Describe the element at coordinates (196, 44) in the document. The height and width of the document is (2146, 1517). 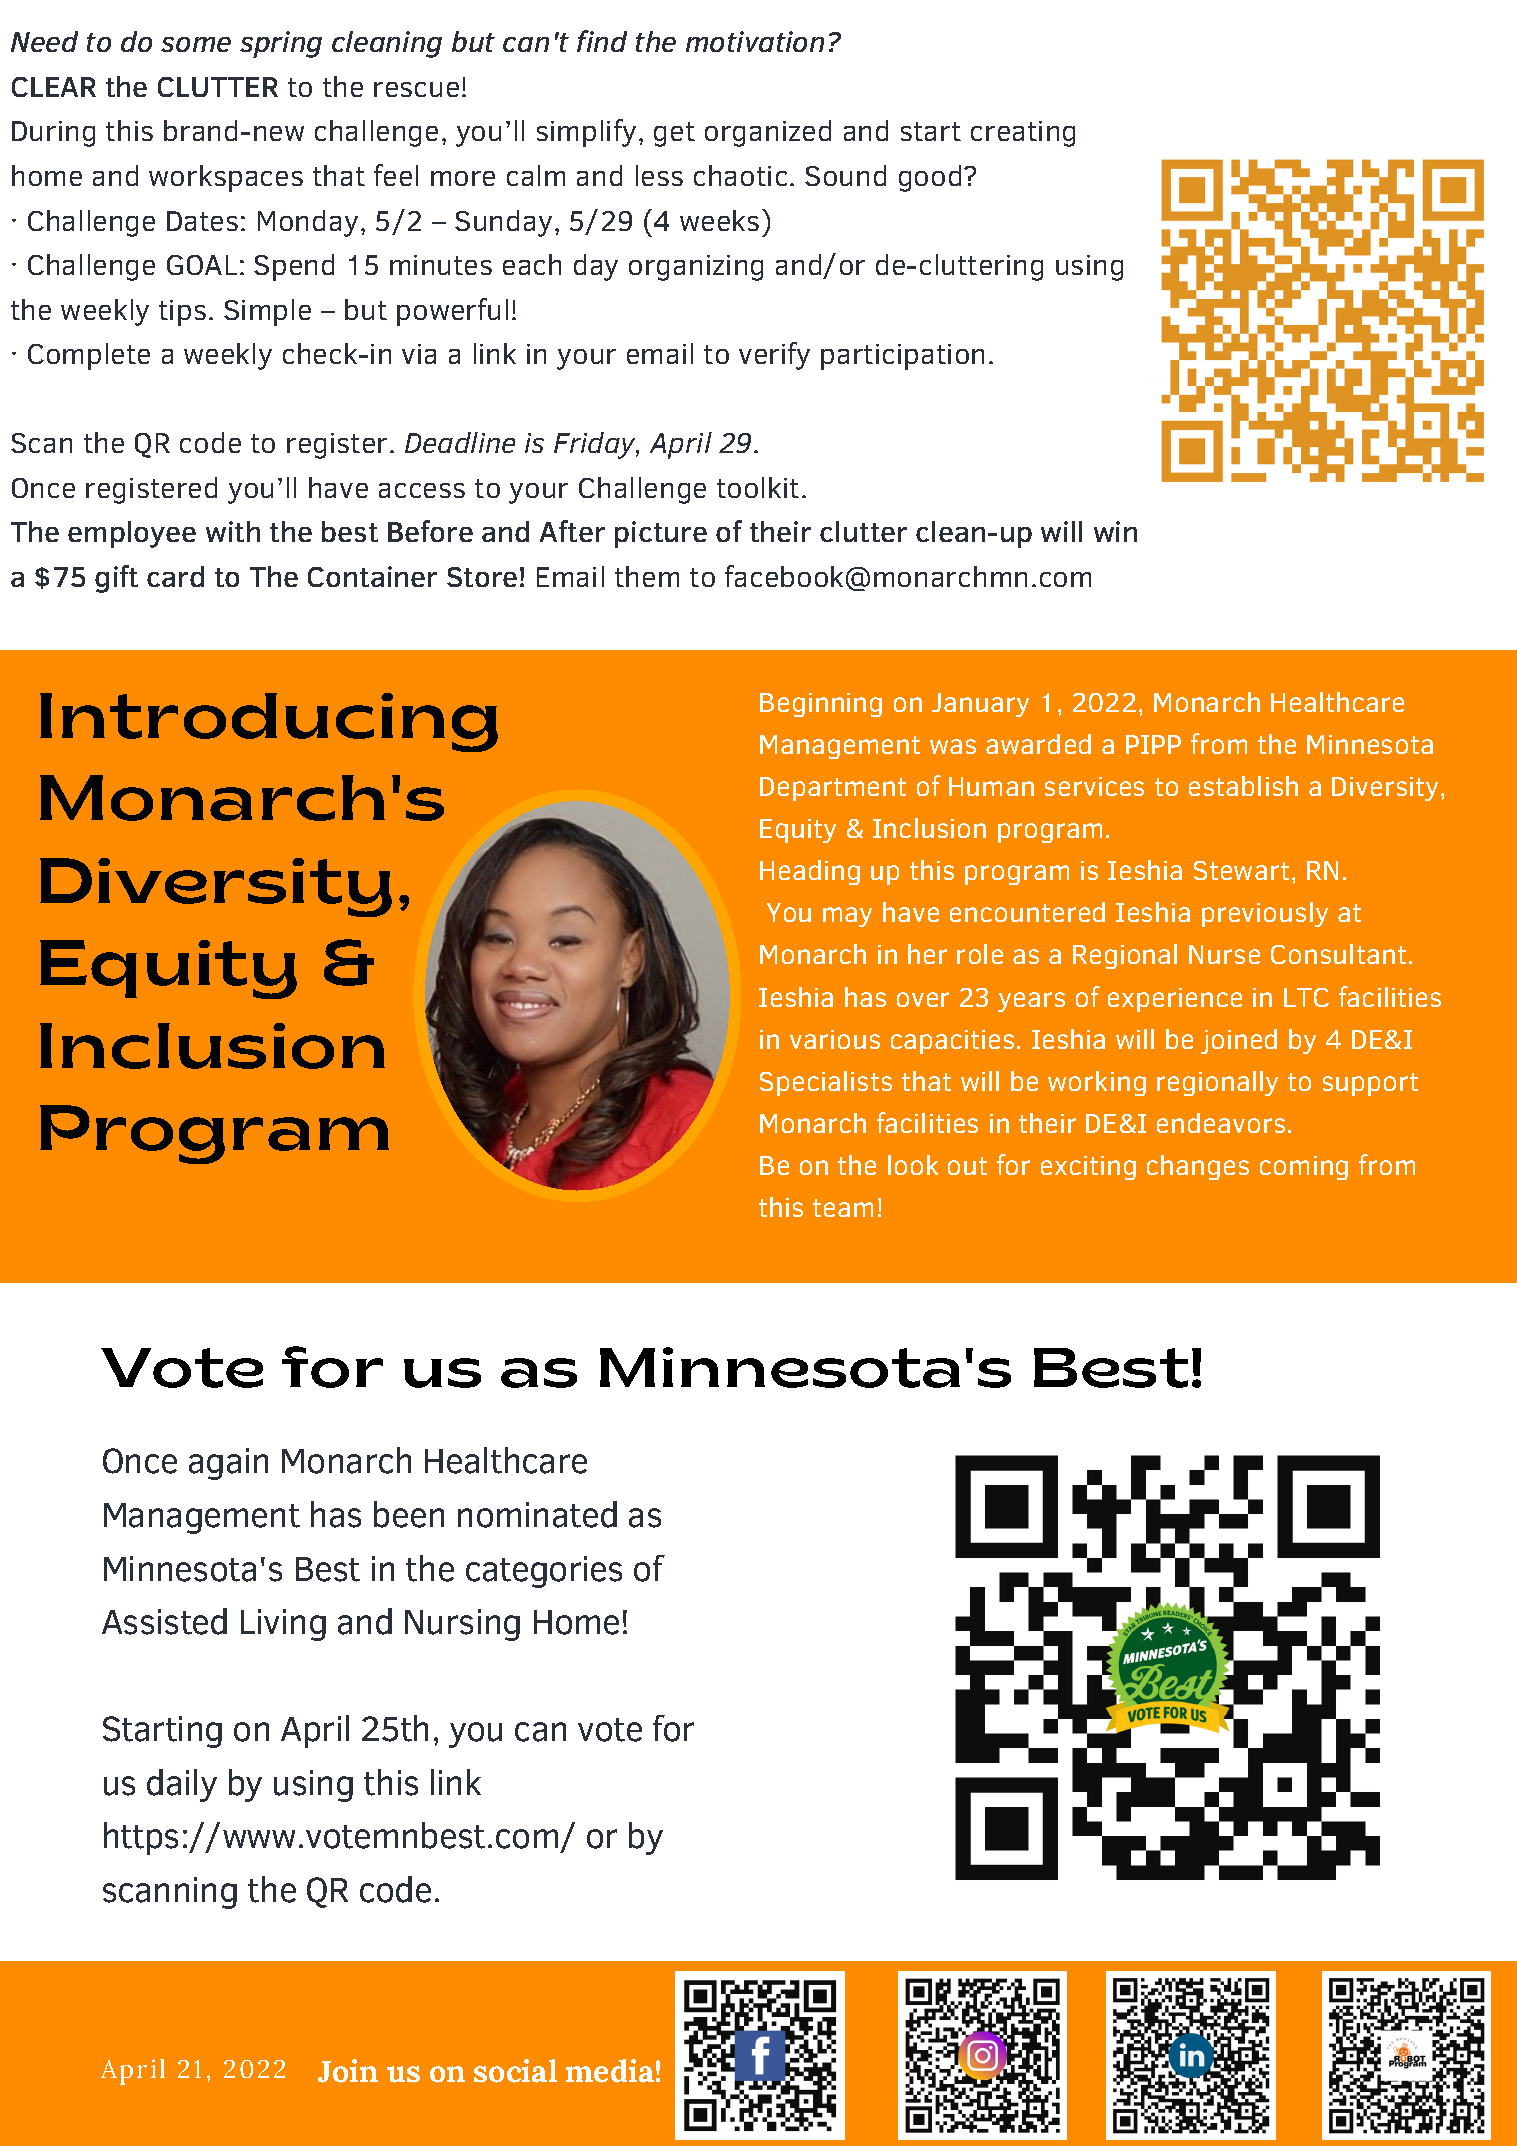
I see `some` at that location.
